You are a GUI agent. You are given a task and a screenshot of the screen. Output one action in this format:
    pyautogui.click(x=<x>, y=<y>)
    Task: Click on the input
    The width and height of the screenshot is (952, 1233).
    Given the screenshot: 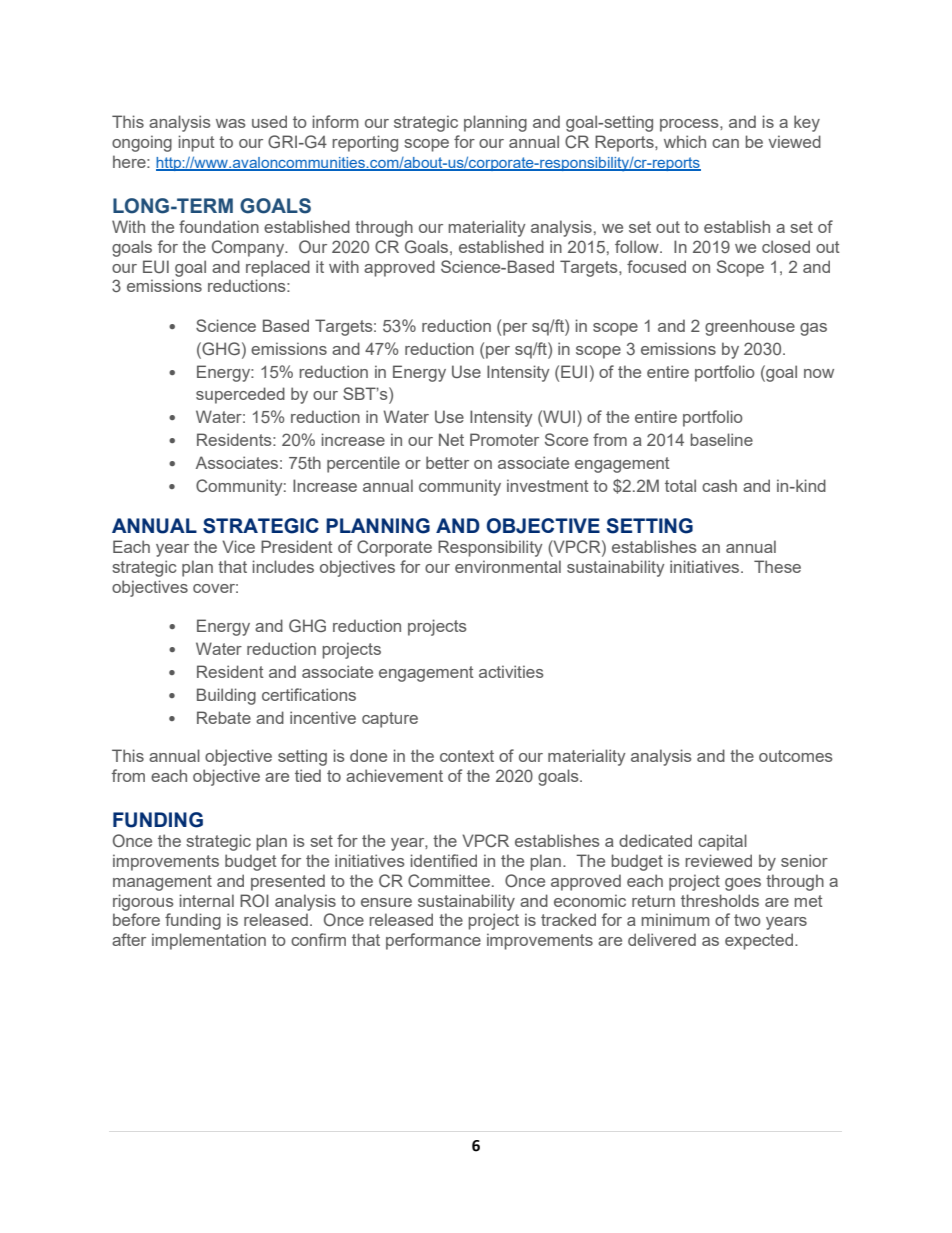 What is the action you would take?
    pyautogui.click(x=197, y=143)
